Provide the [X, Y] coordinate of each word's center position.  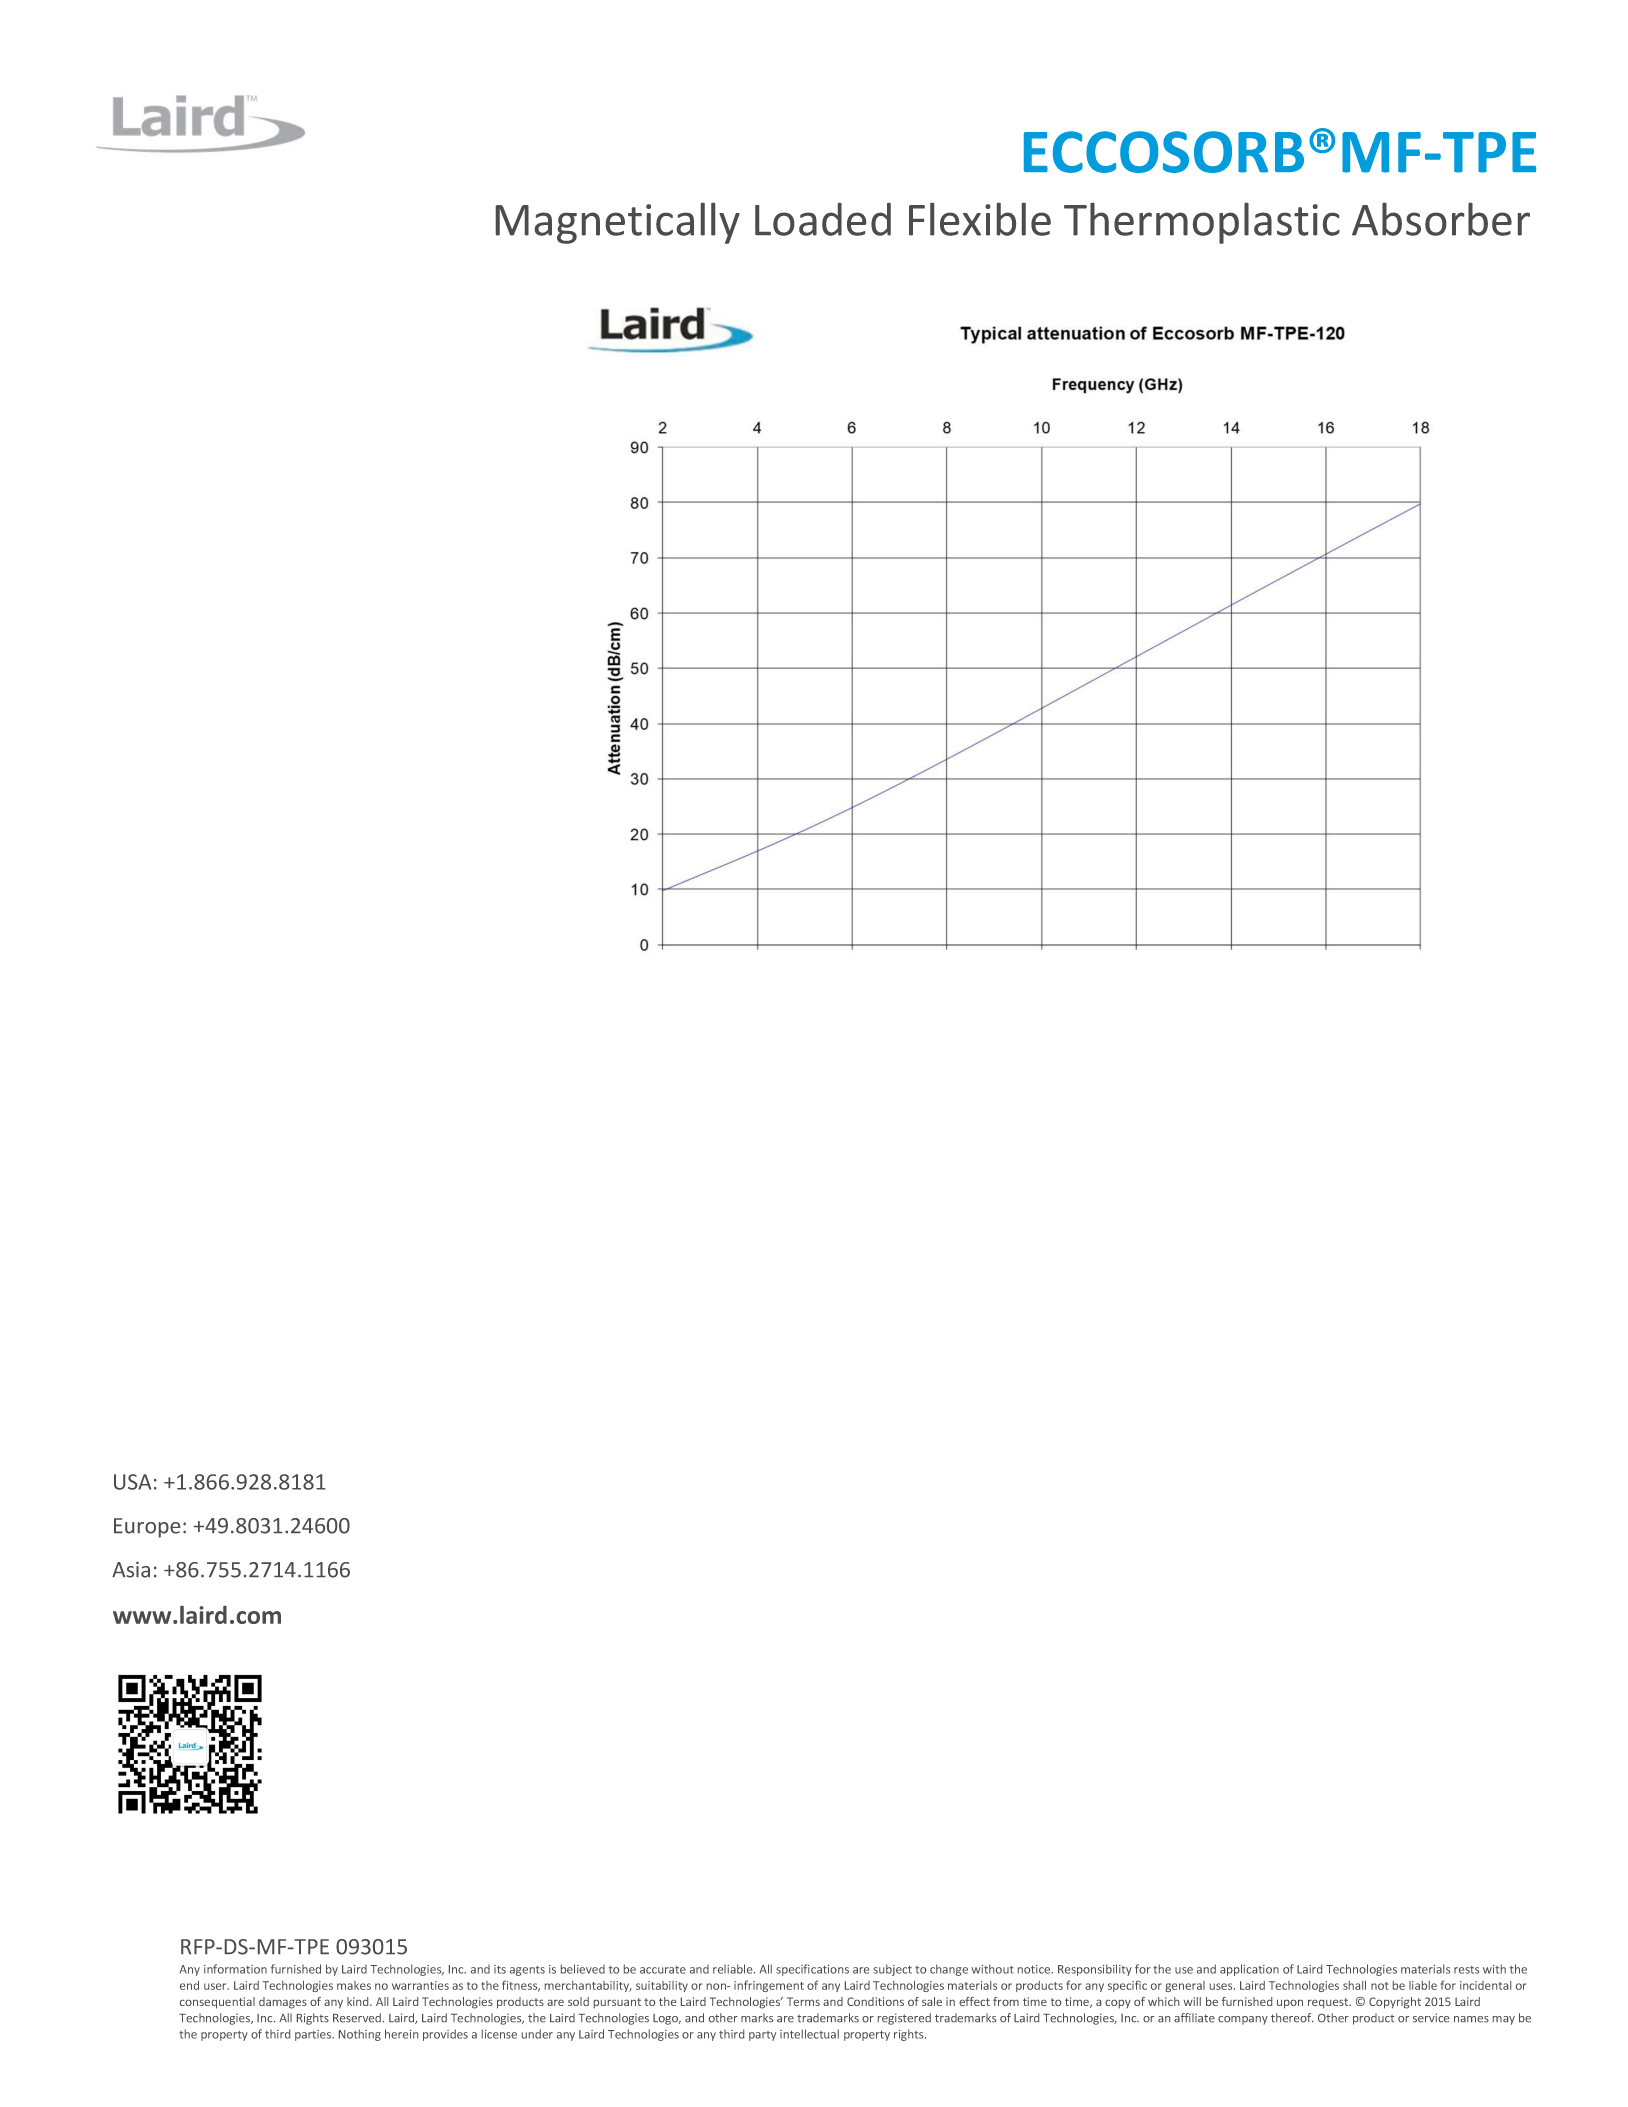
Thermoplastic [1202, 223]
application [1249, 1970]
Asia [131, 1570]
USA [132, 1482]
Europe [147, 1528]
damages [283, 2003]
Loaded [823, 219]
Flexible [980, 219]
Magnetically [618, 223]
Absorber [1441, 219]
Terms [803, 2001]
